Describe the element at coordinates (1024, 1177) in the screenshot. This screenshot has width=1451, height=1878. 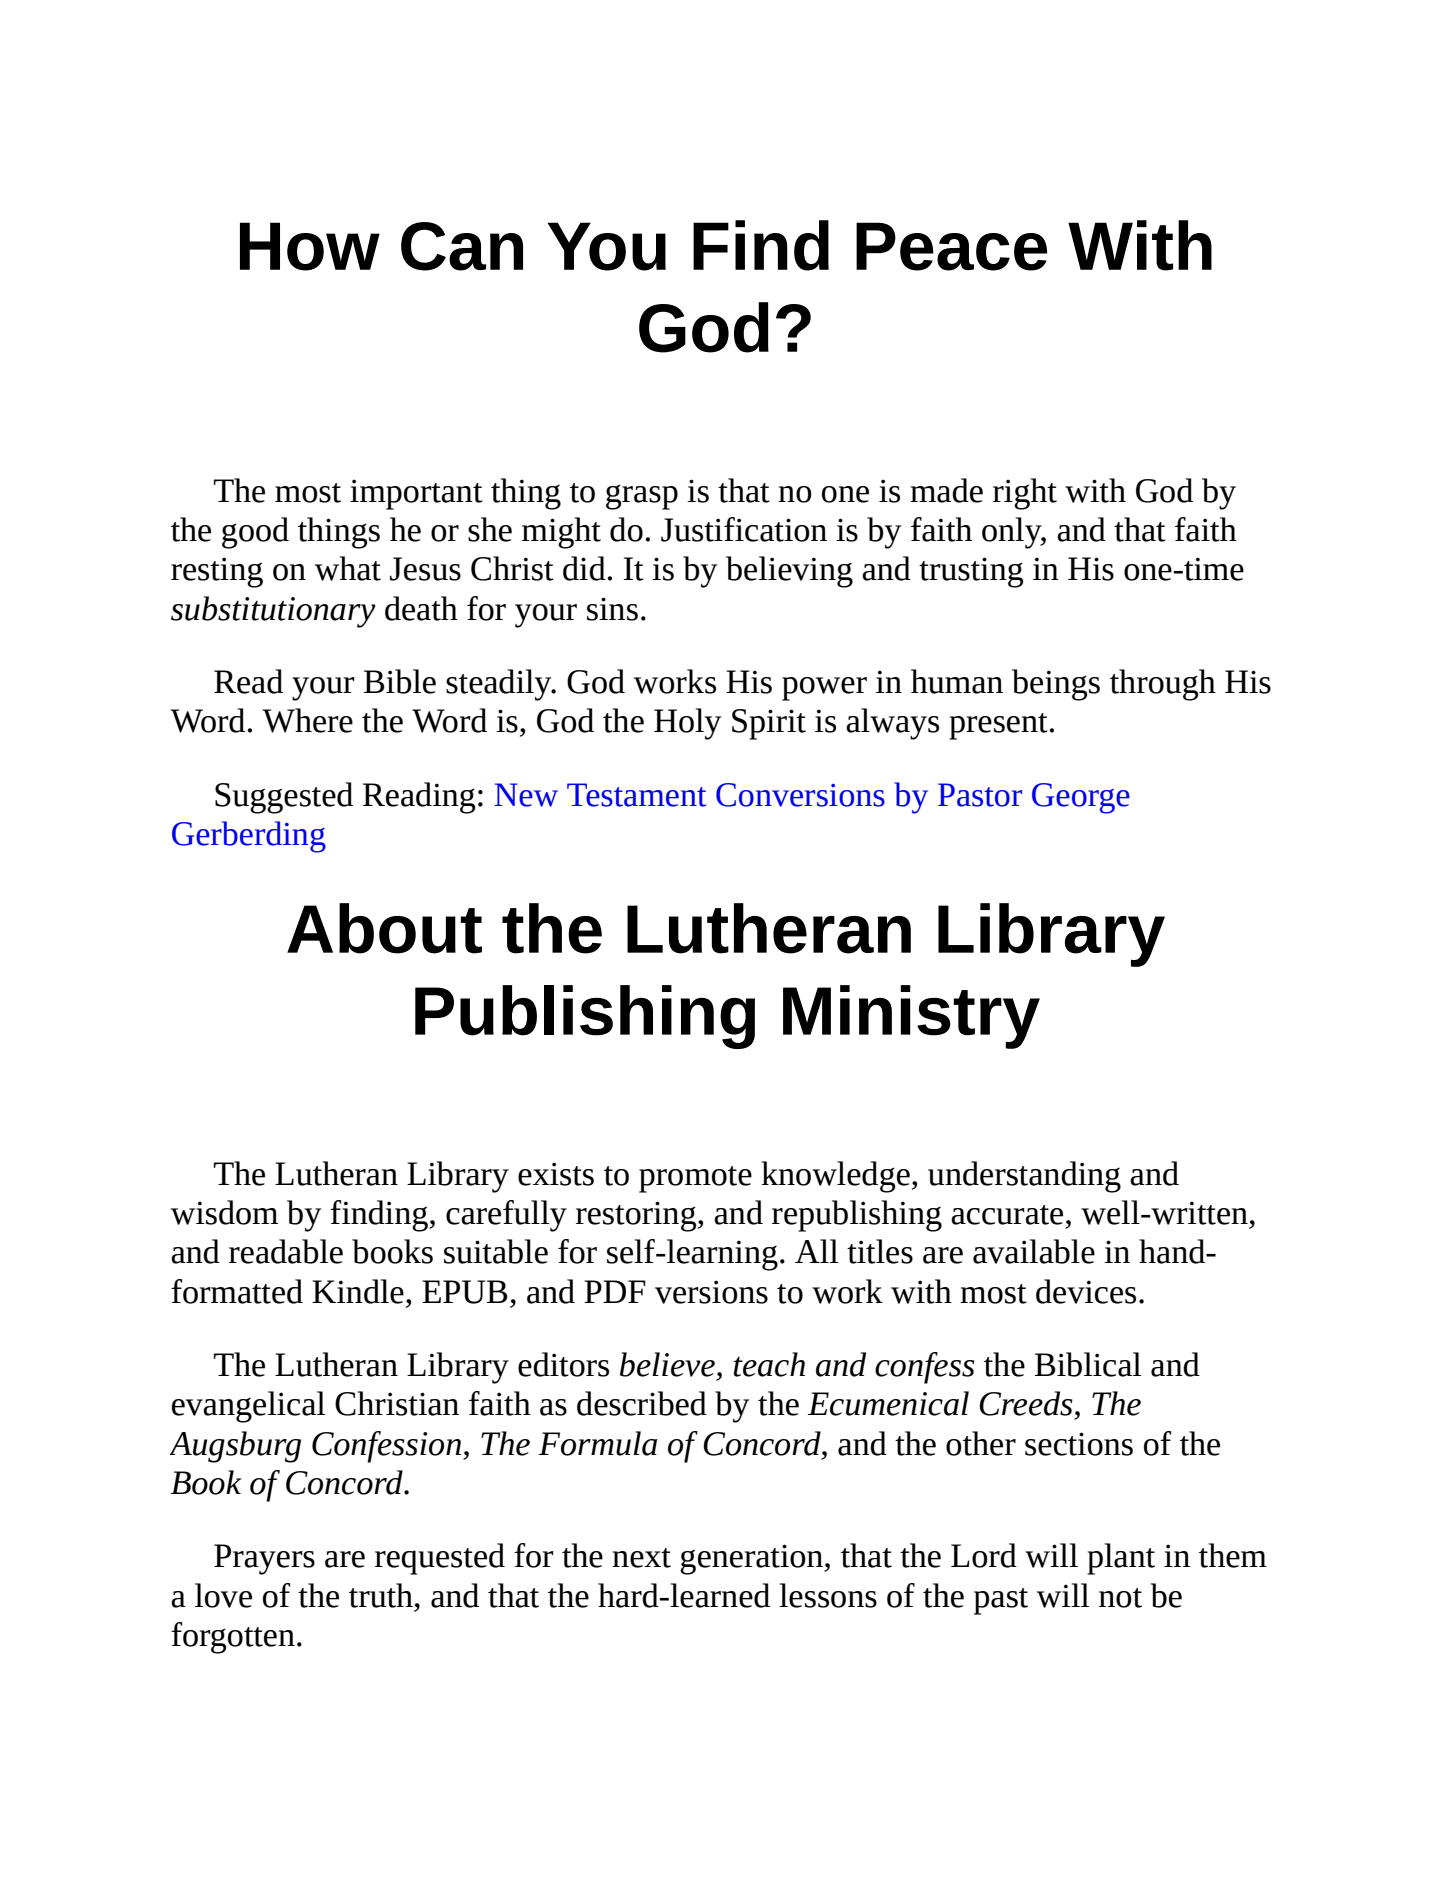
I see `understanding` at that location.
